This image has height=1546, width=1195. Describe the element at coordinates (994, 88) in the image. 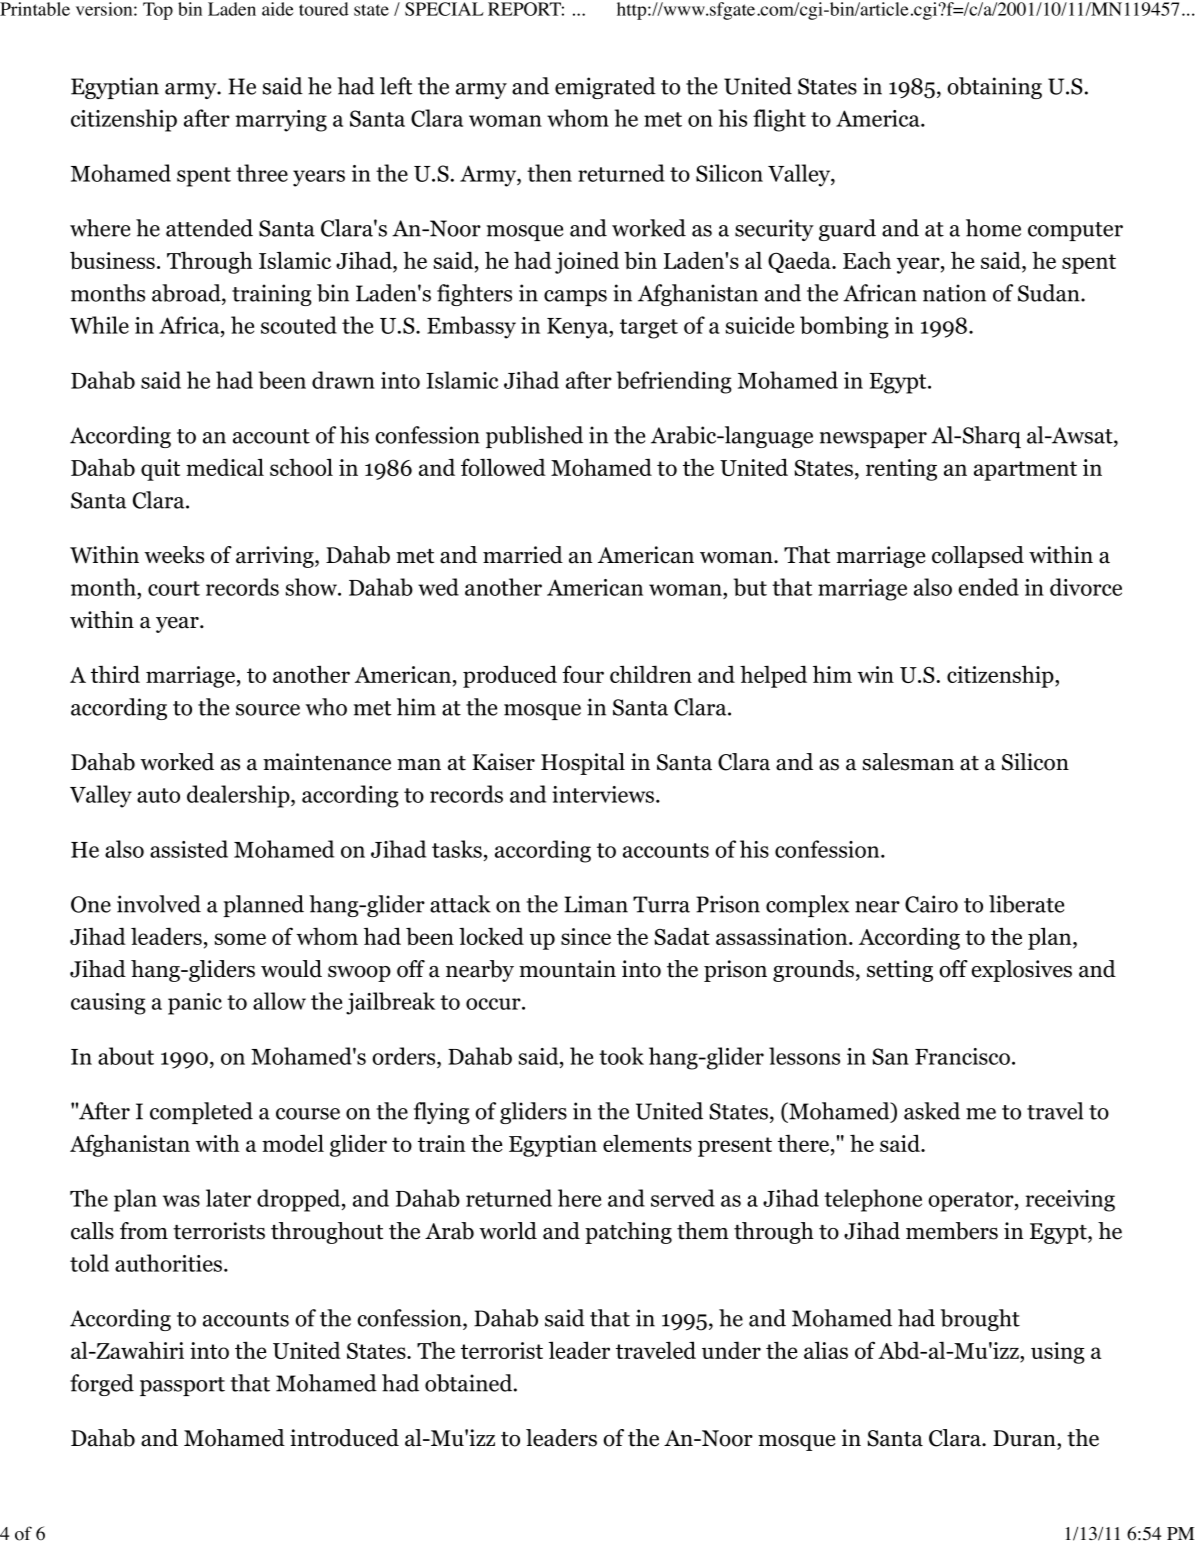

I see `obtaining` at that location.
